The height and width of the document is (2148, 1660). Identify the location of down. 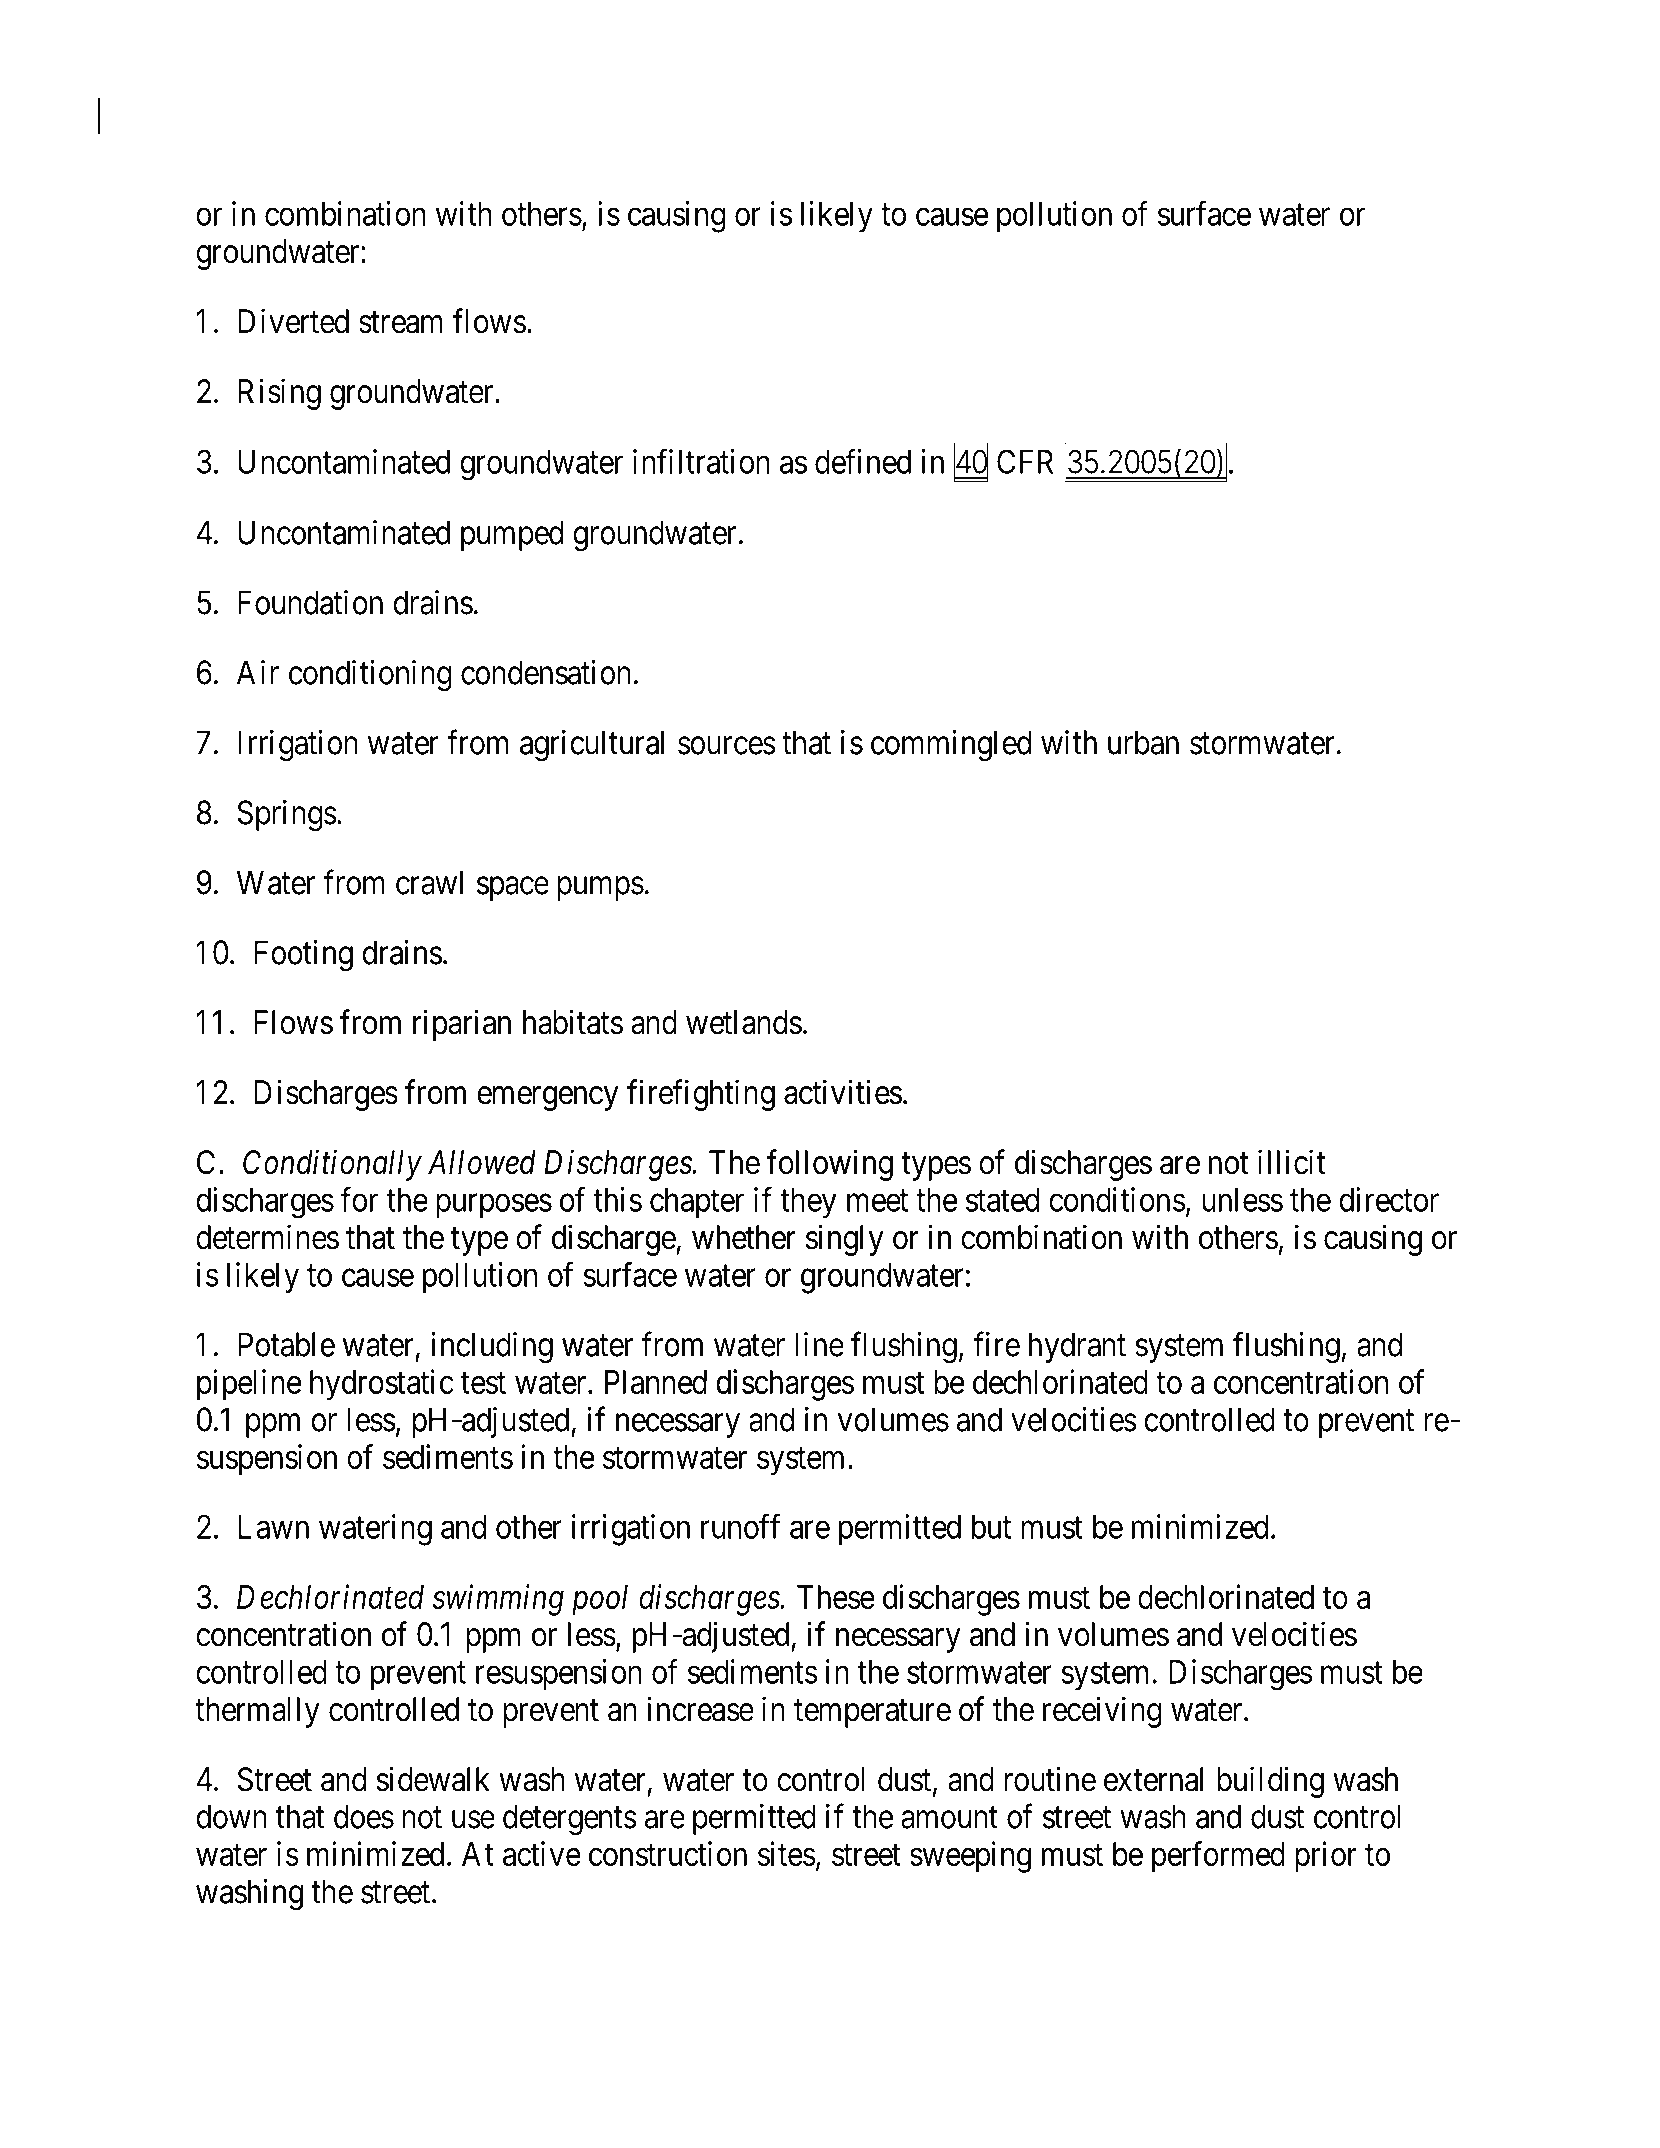
(231, 1816).
